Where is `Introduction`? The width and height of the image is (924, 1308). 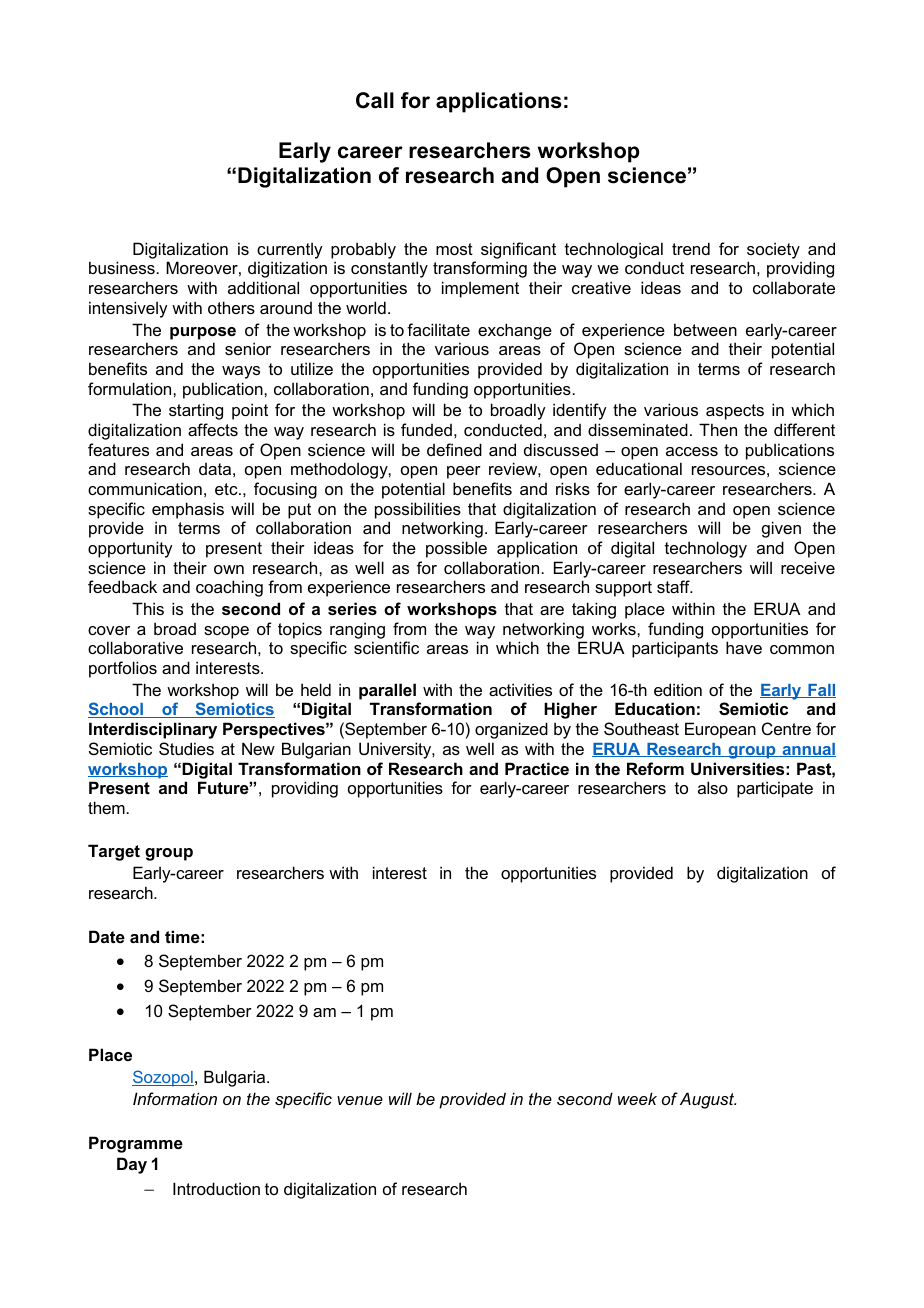 Introduction is located at coordinates (216, 1188).
